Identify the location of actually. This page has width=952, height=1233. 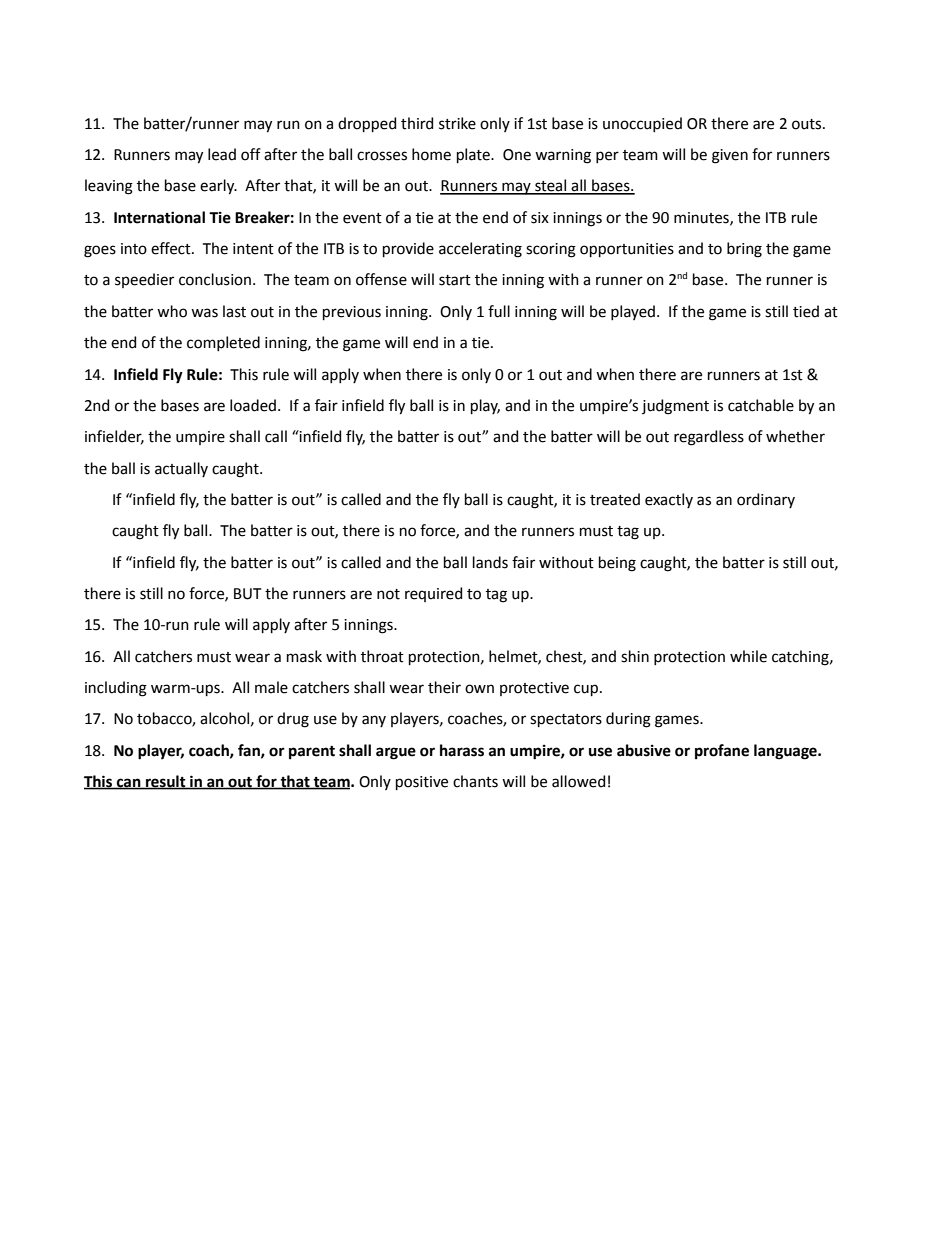
(181, 469).
